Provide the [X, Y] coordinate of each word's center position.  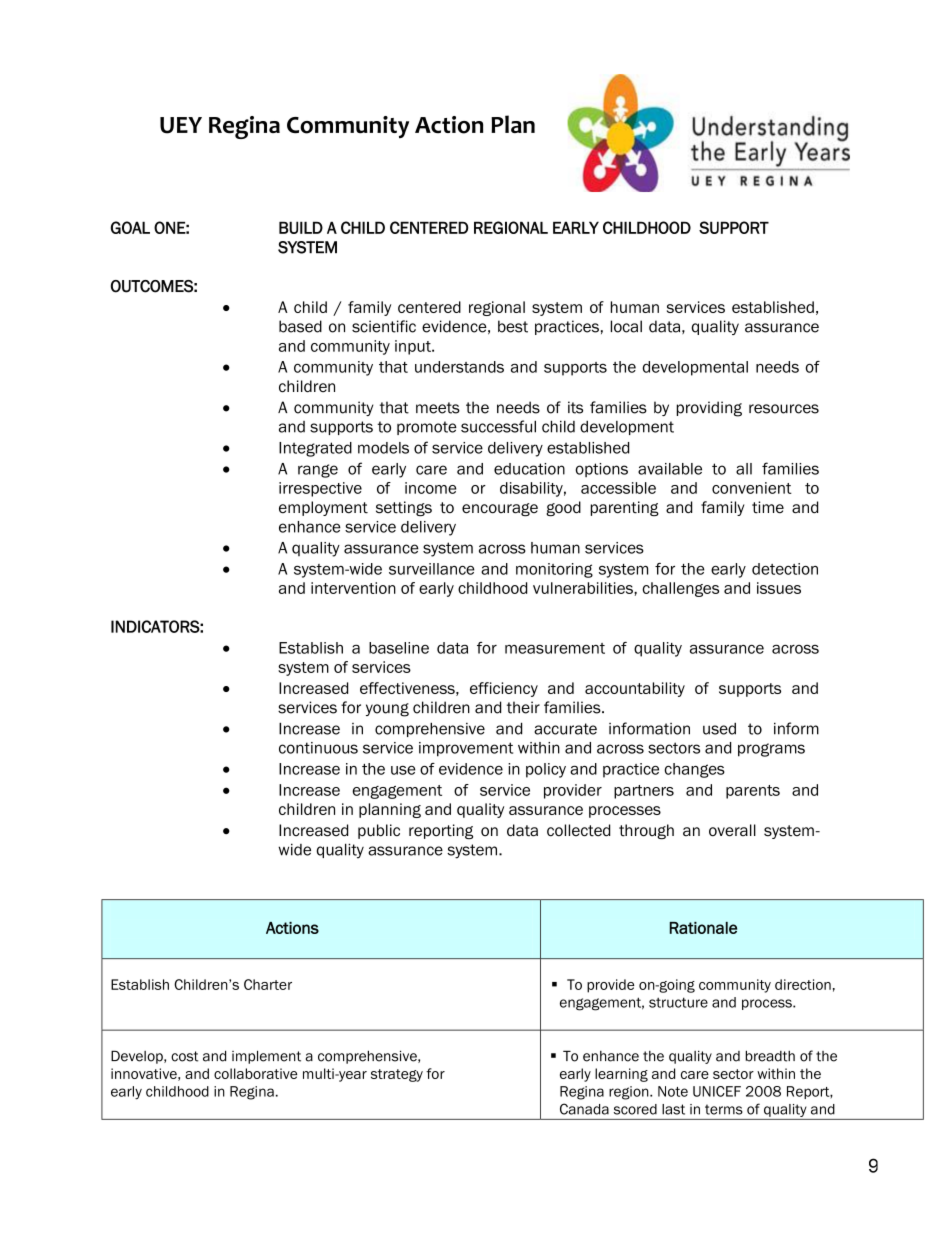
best [513, 326]
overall [732, 830]
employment [323, 508]
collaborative [255, 1073]
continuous [318, 748]
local [626, 326]
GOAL [130, 227]
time [768, 507]
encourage [500, 509]
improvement [466, 749]
